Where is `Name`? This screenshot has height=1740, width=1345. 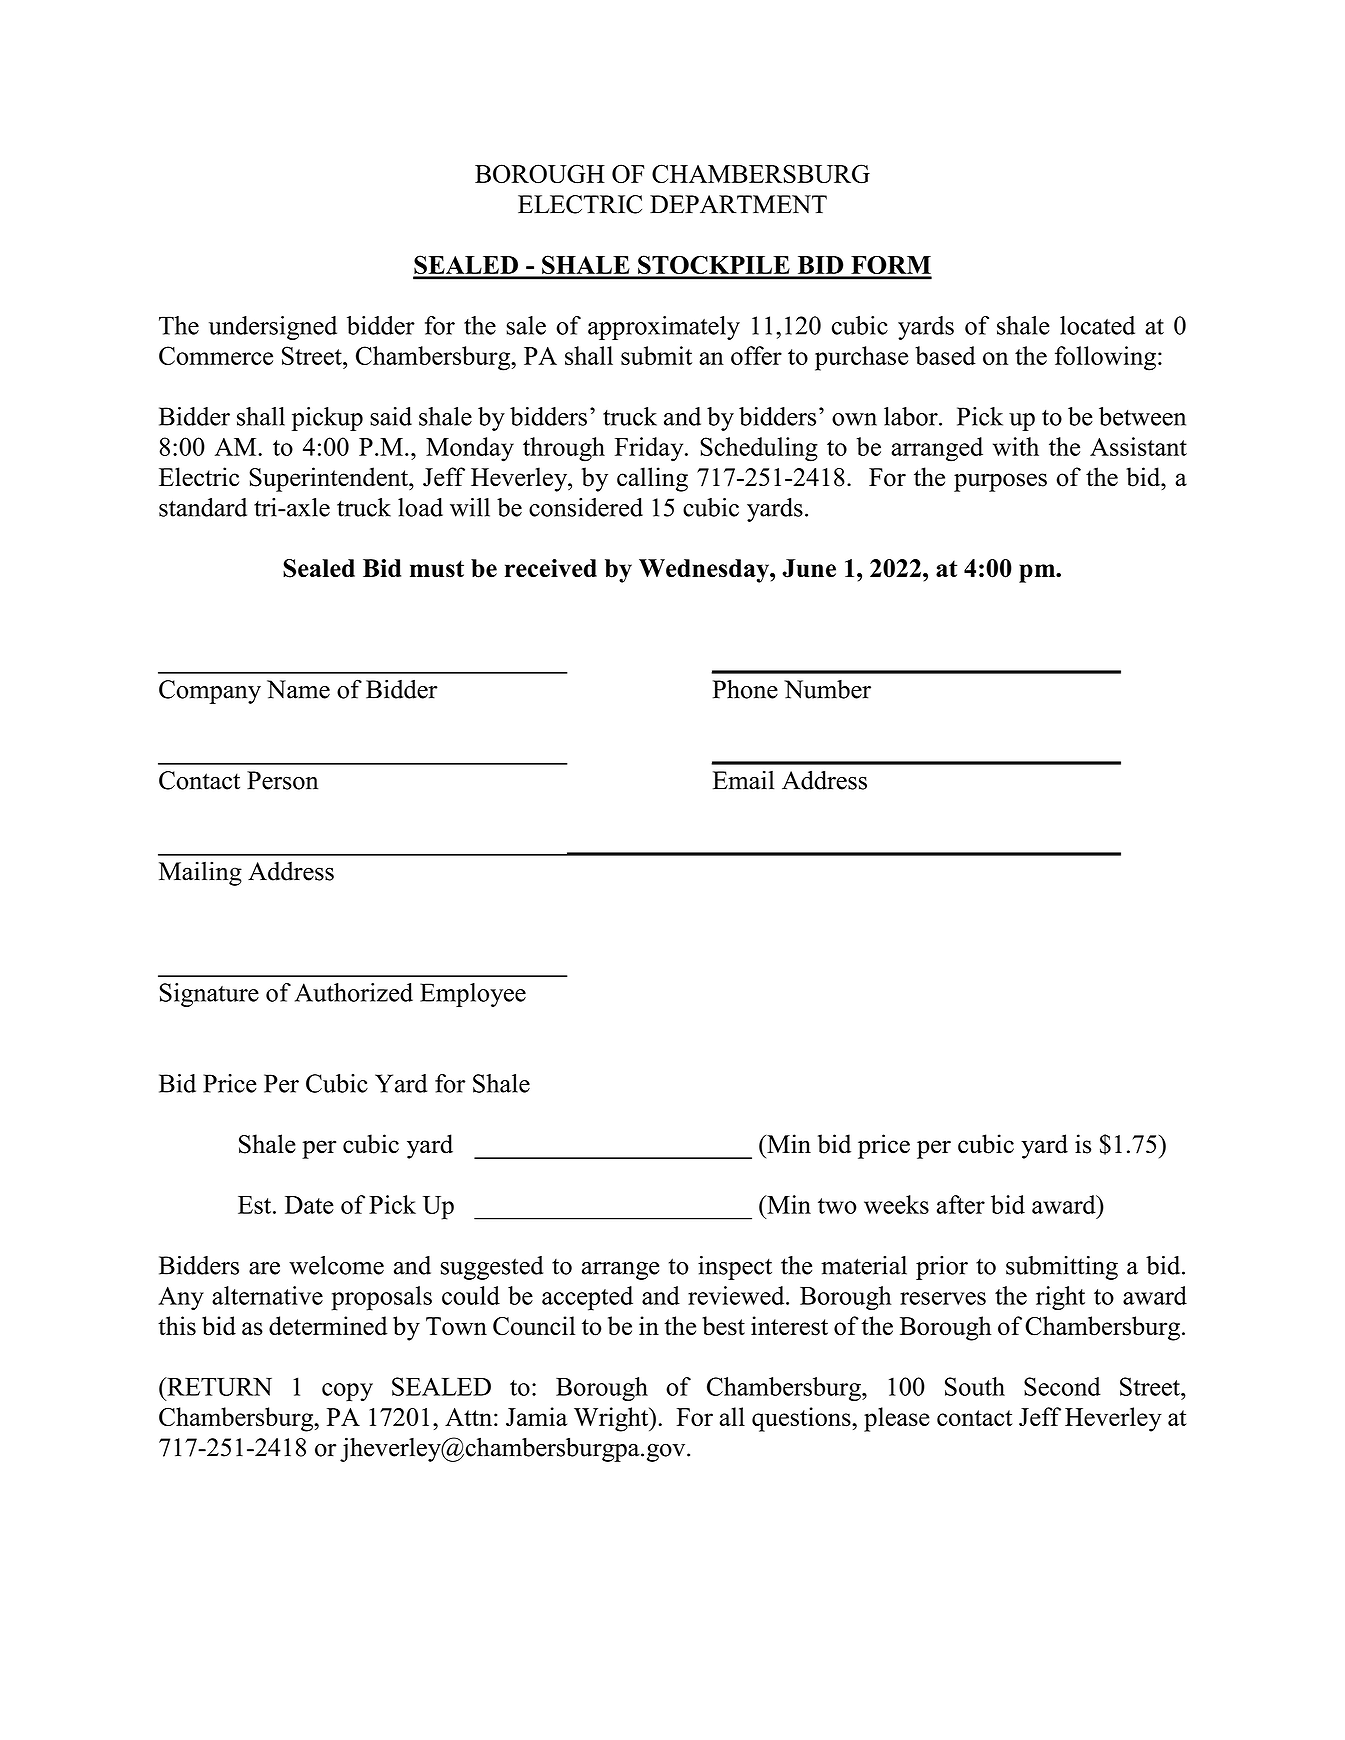
Name is located at coordinates (298, 689).
